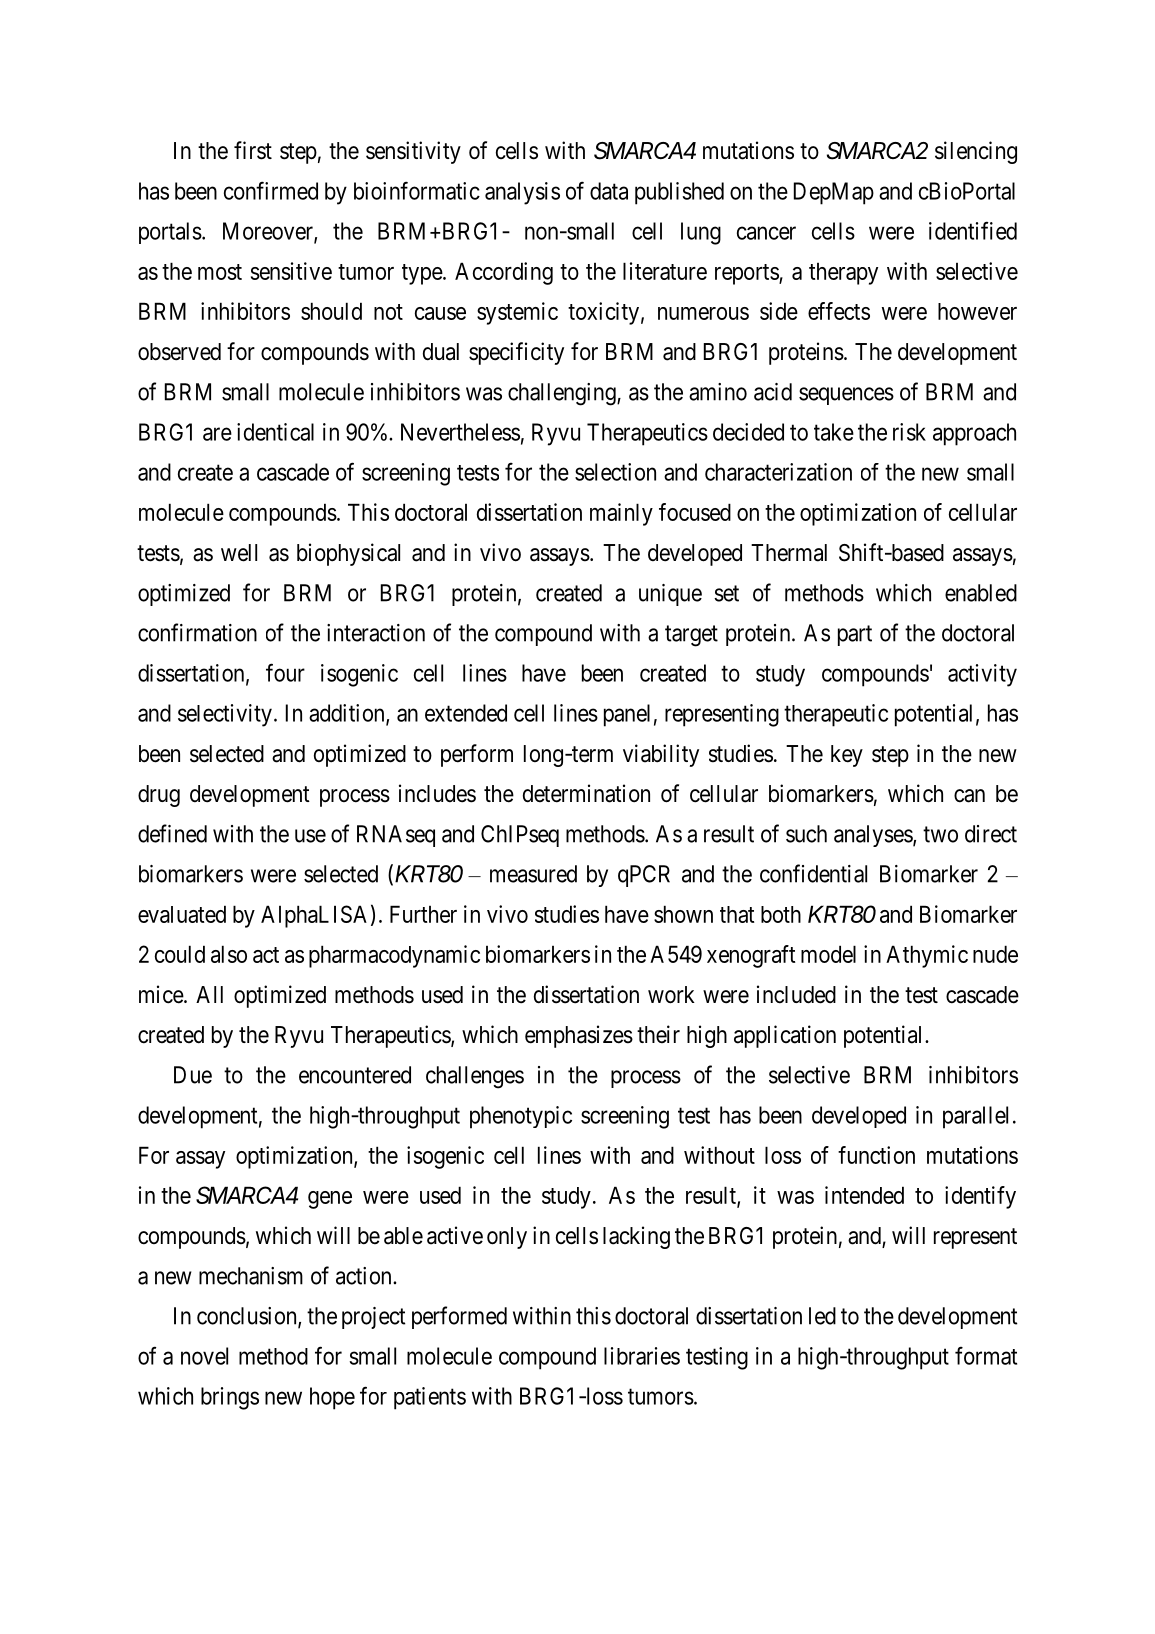 This page has height=1634, width=1155. Describe the element at coordinates (239, 553) in the page. I see `well` at that location.
